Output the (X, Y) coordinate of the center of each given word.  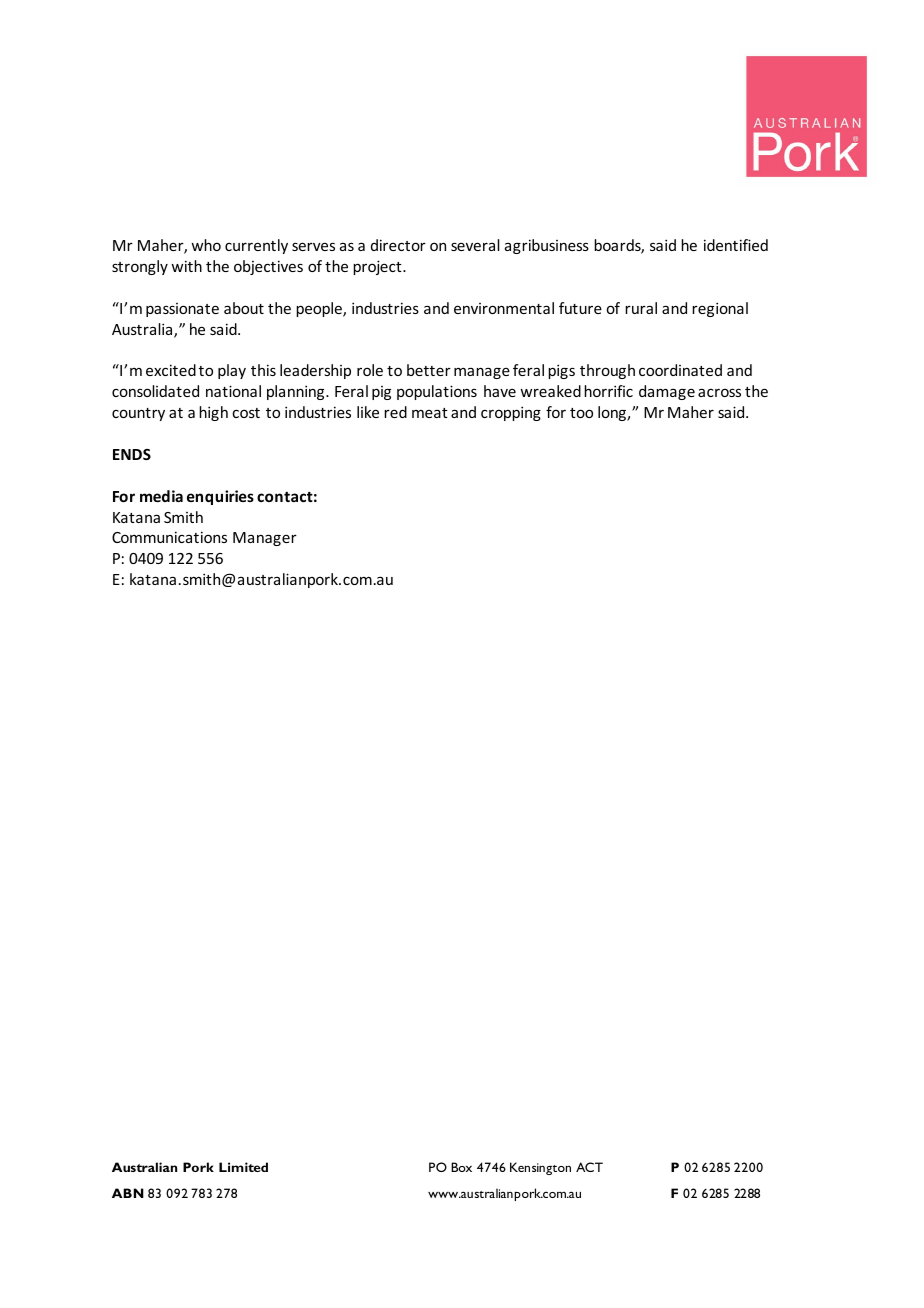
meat (430, 413)
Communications (169, 537)
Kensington (540, 1168)
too (581, 413)
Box (461, 1167)
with (186, 266)
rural (641, 308)
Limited (243, 1167)
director (398, 245)
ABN (128, 1193)
